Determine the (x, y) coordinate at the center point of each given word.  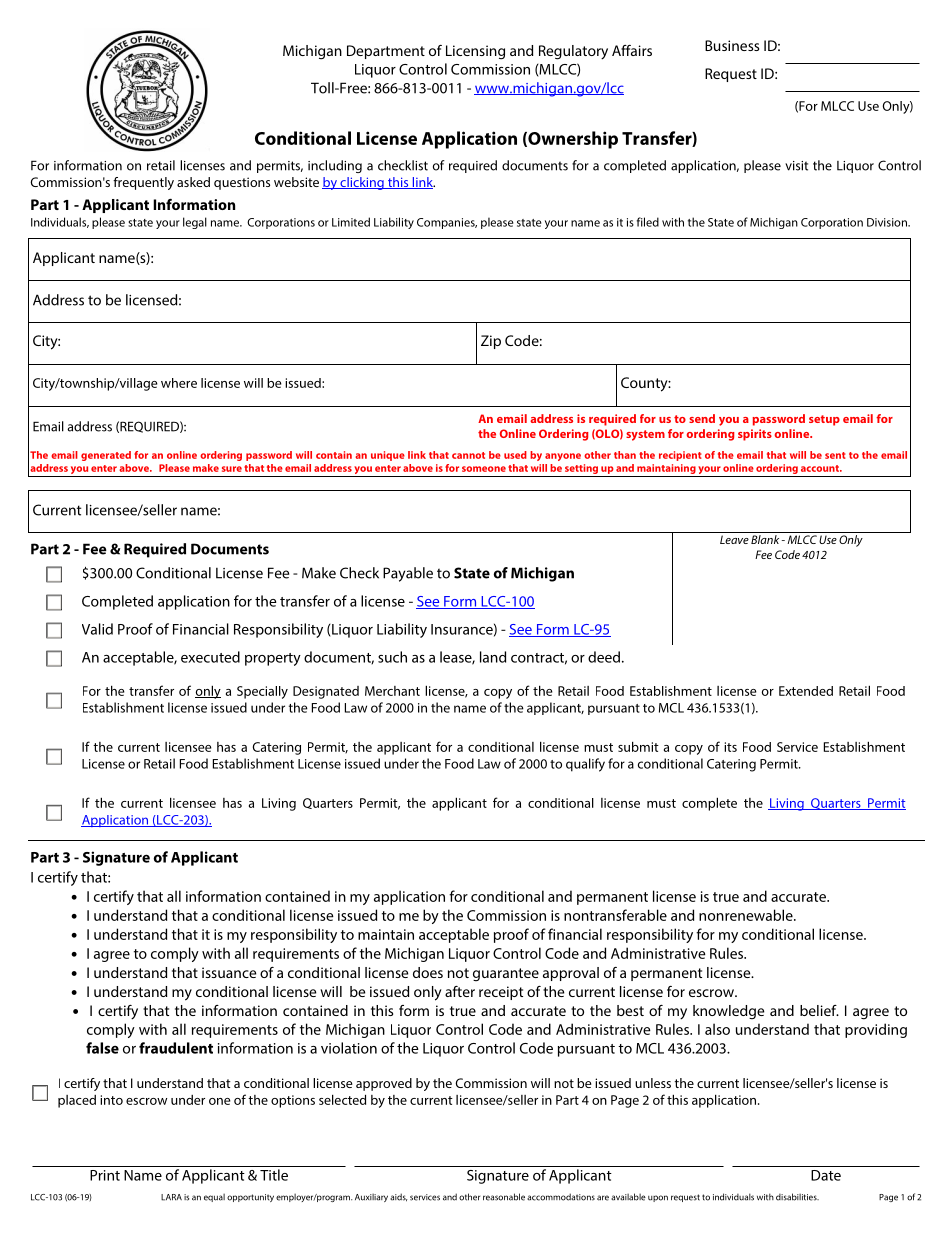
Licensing (475, 52)
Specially (262, 692)
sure (232, 469)
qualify (585, 765)
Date (826, 1175)
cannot (468, 455)
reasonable (504, 1197)
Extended (806, 691)
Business (732, 45)
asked (193, 182)
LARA (171, 1197)
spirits (755, 435)
